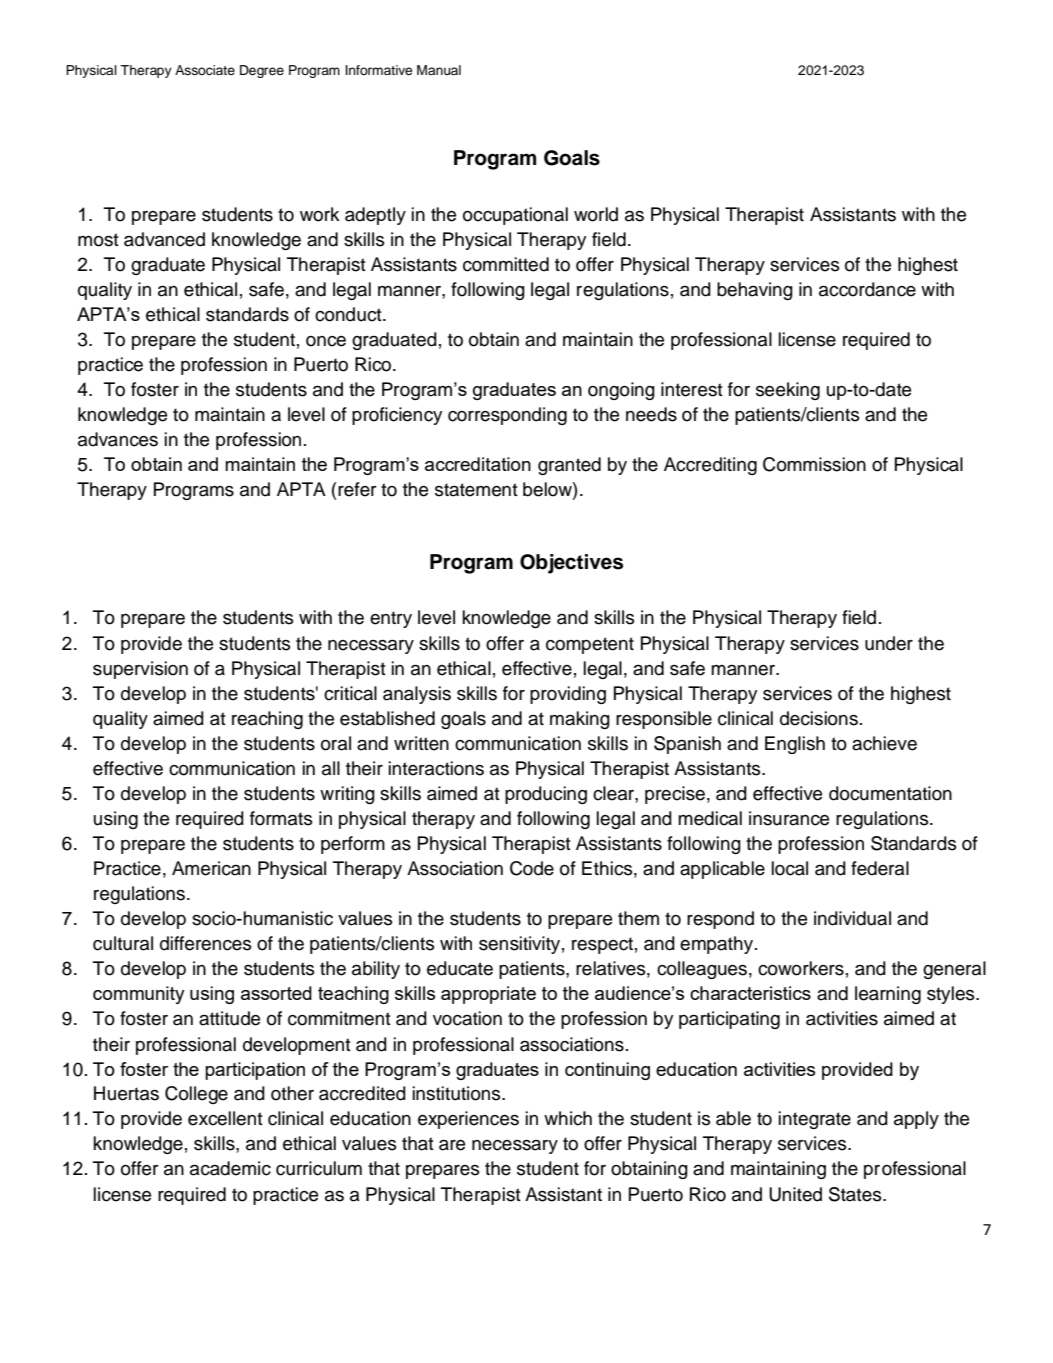  What do you see at coordinates (205, 70) in the document?
I see `Associate` at bounding box center [205, 70].
